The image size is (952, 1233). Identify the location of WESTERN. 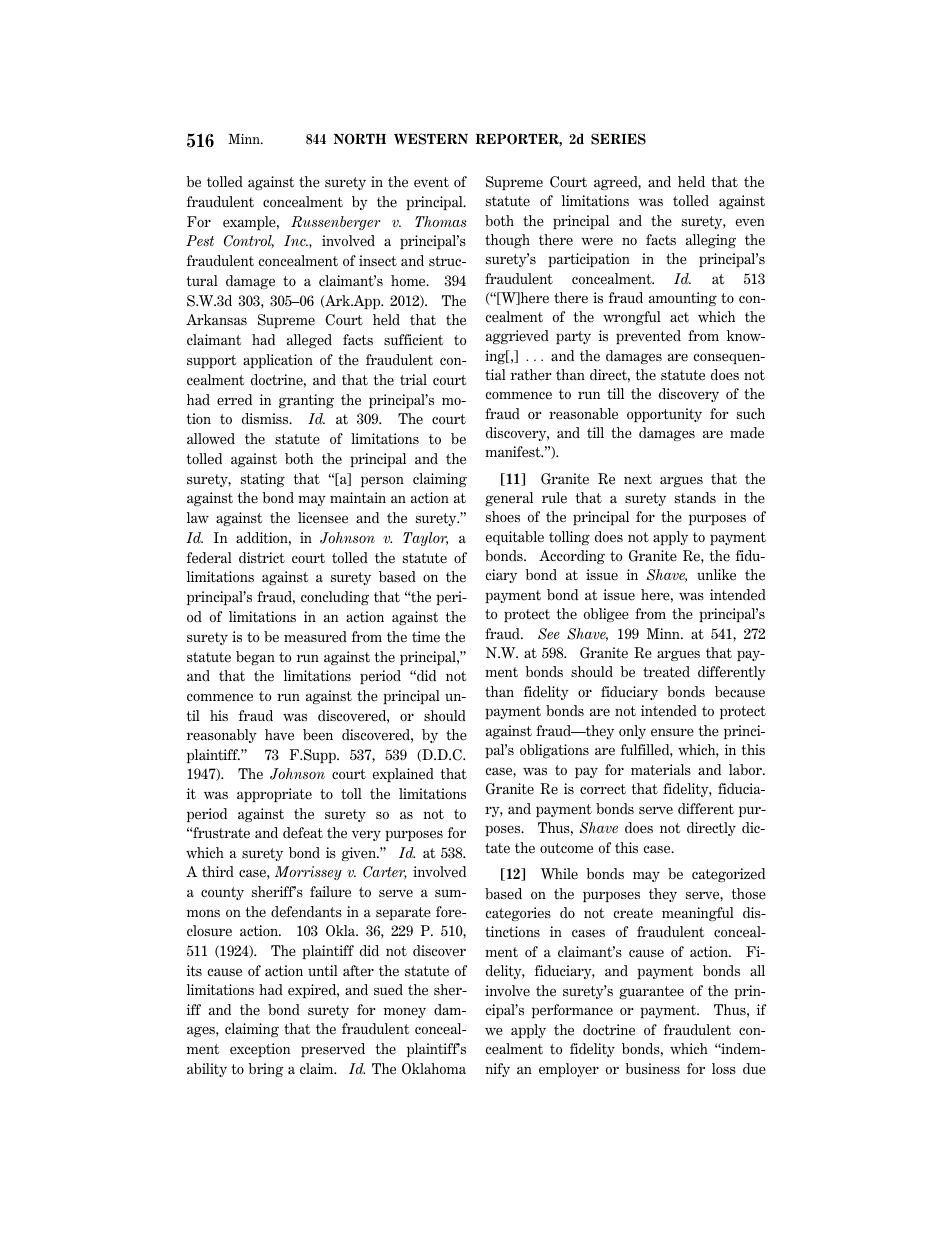
(431, 139).
